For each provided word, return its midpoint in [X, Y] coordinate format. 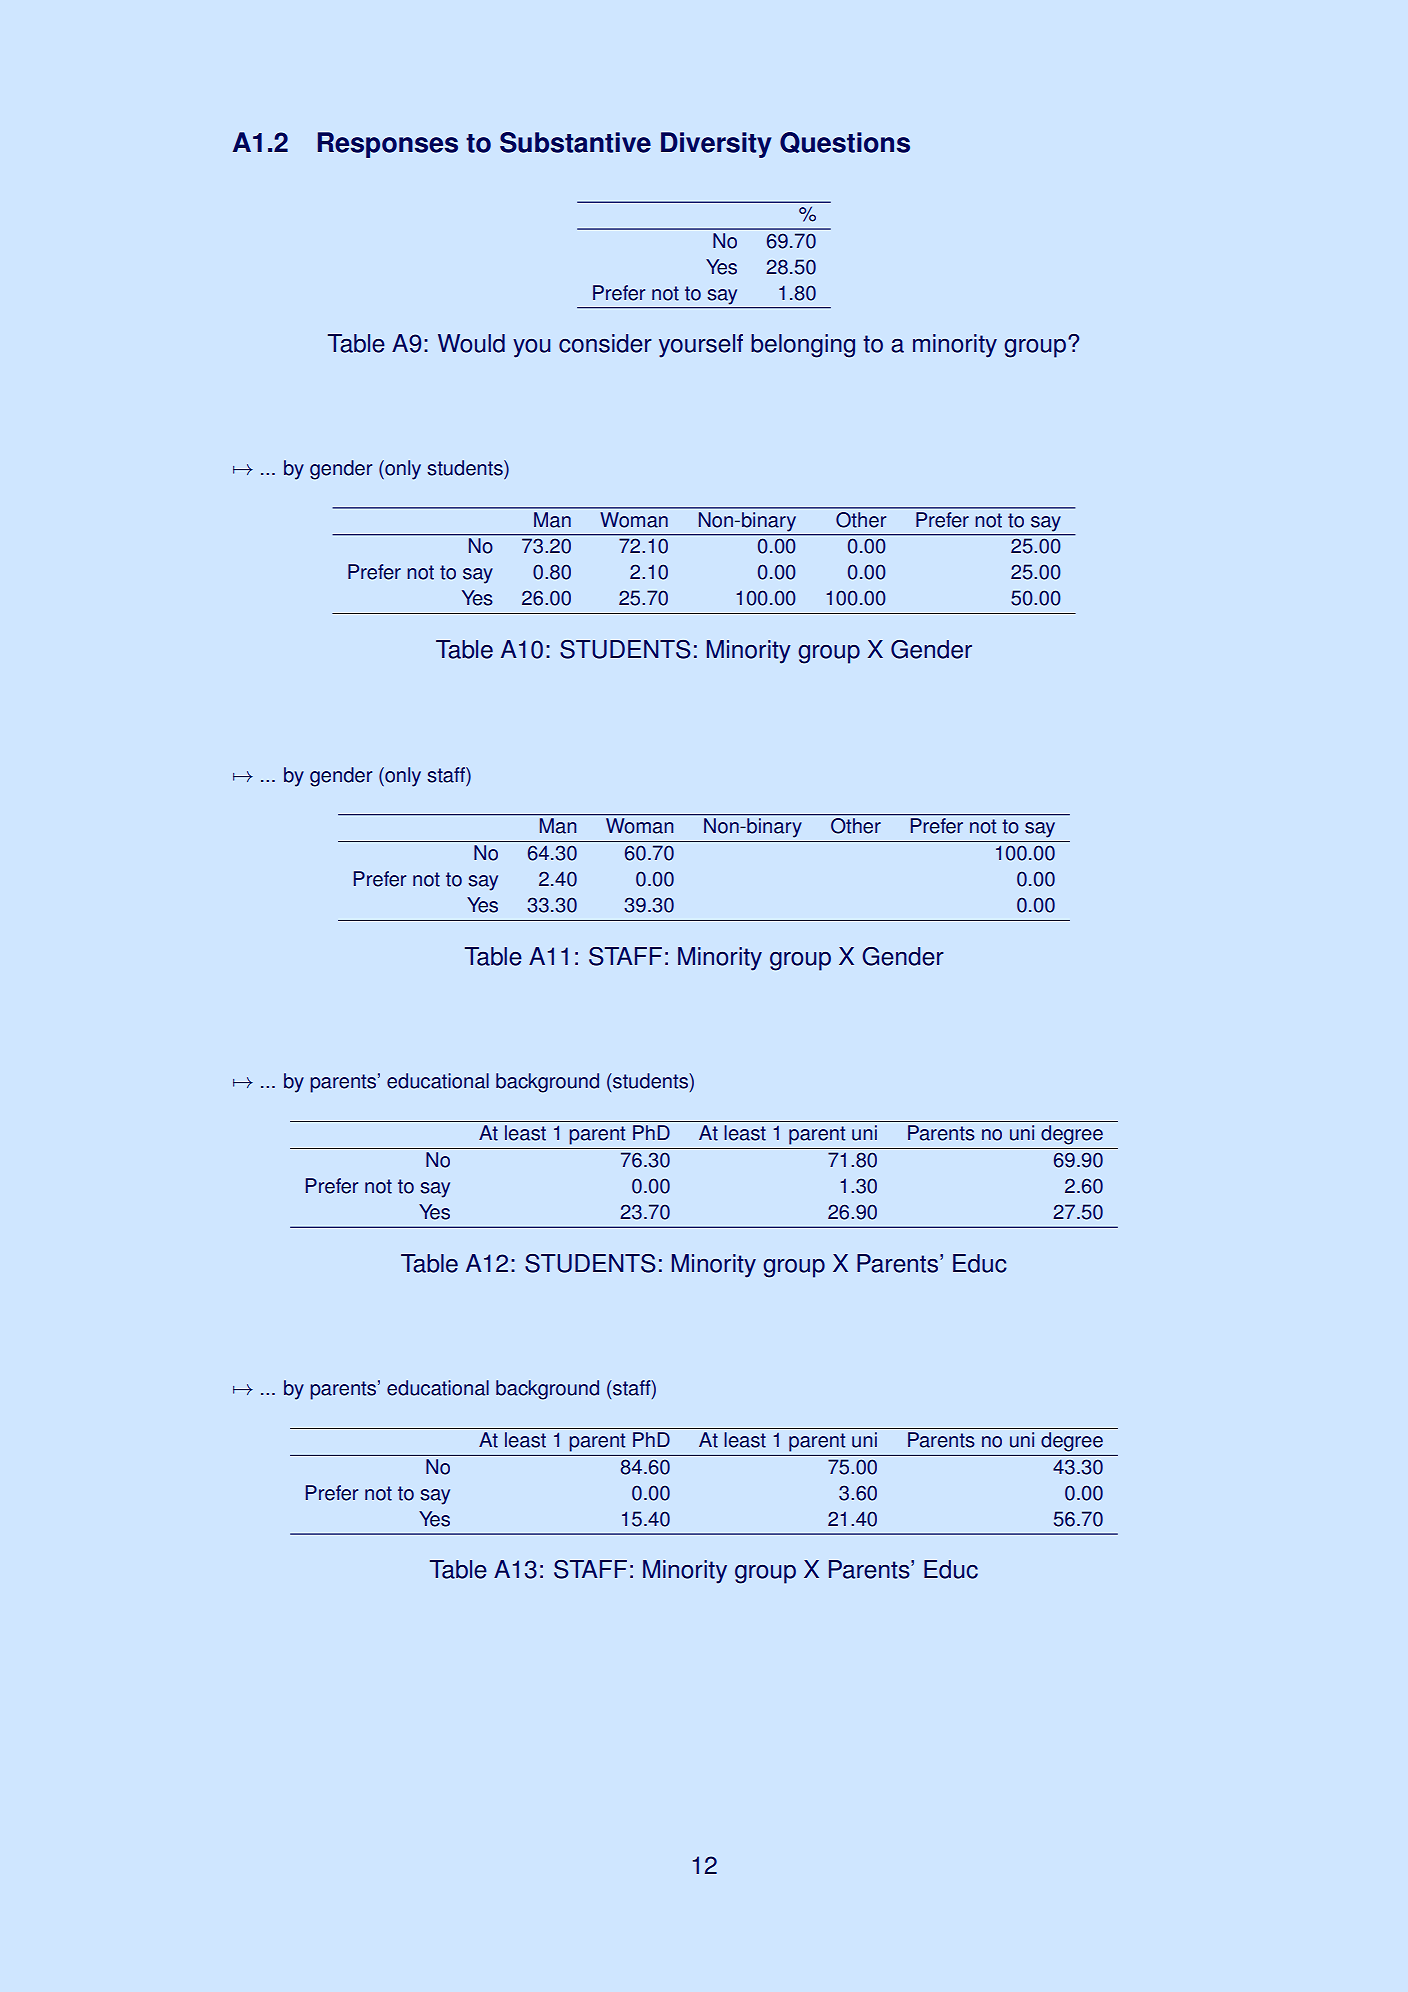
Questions [845, 142]
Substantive [575, 142]
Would [471, 343]
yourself [701, 346]
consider [605, 343]
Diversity [716, 145]
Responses [388, 145]
